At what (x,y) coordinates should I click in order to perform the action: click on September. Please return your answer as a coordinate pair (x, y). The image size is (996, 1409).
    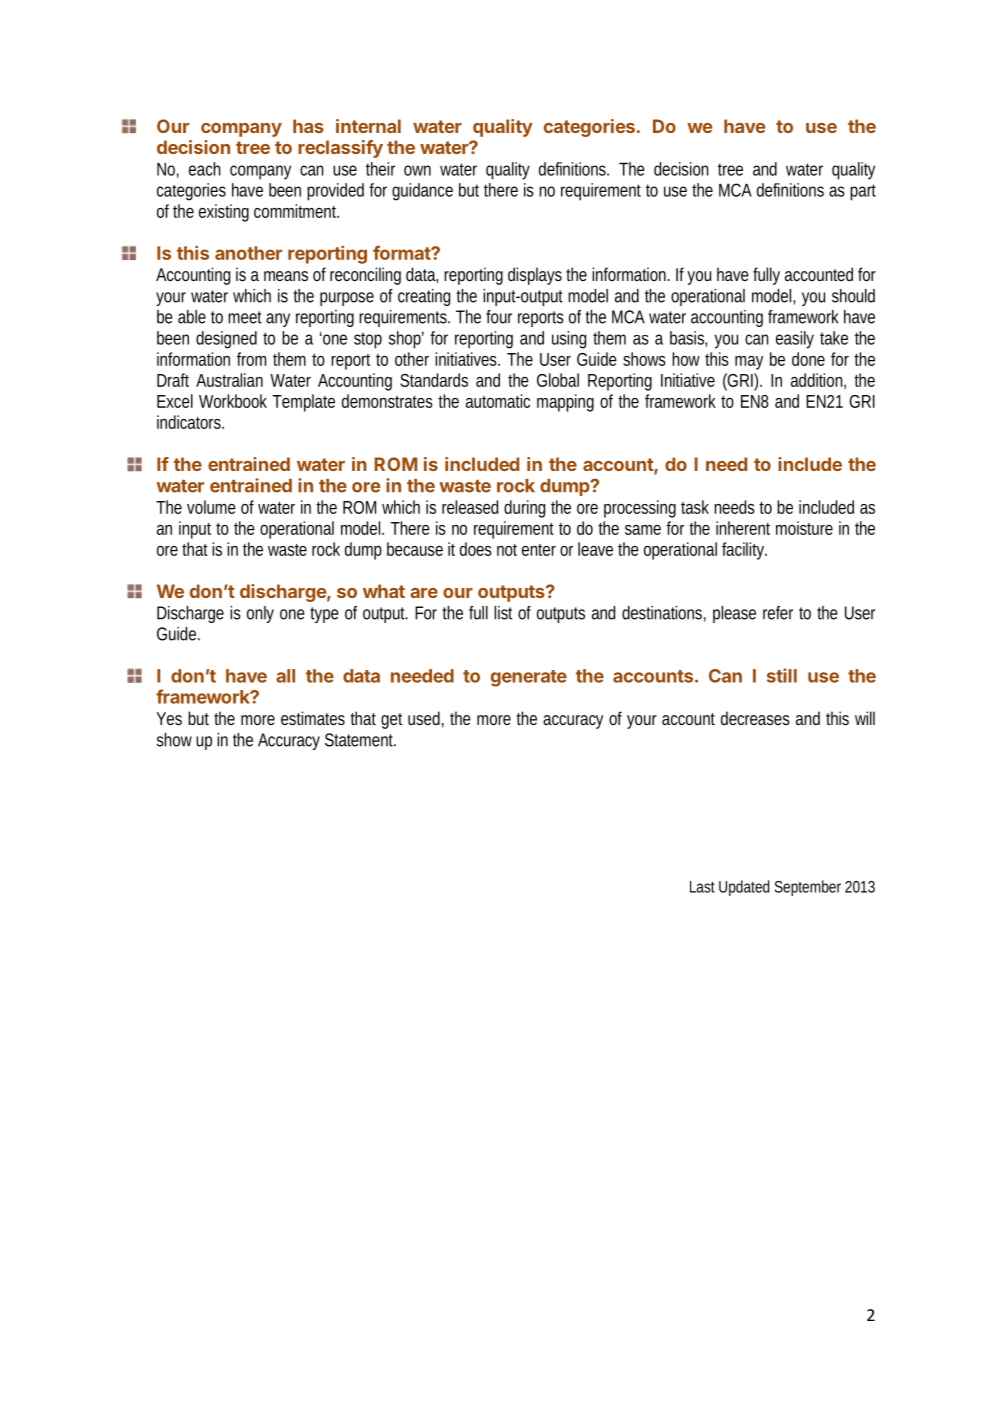
    Looking at the image, I should click on (808, 888).
